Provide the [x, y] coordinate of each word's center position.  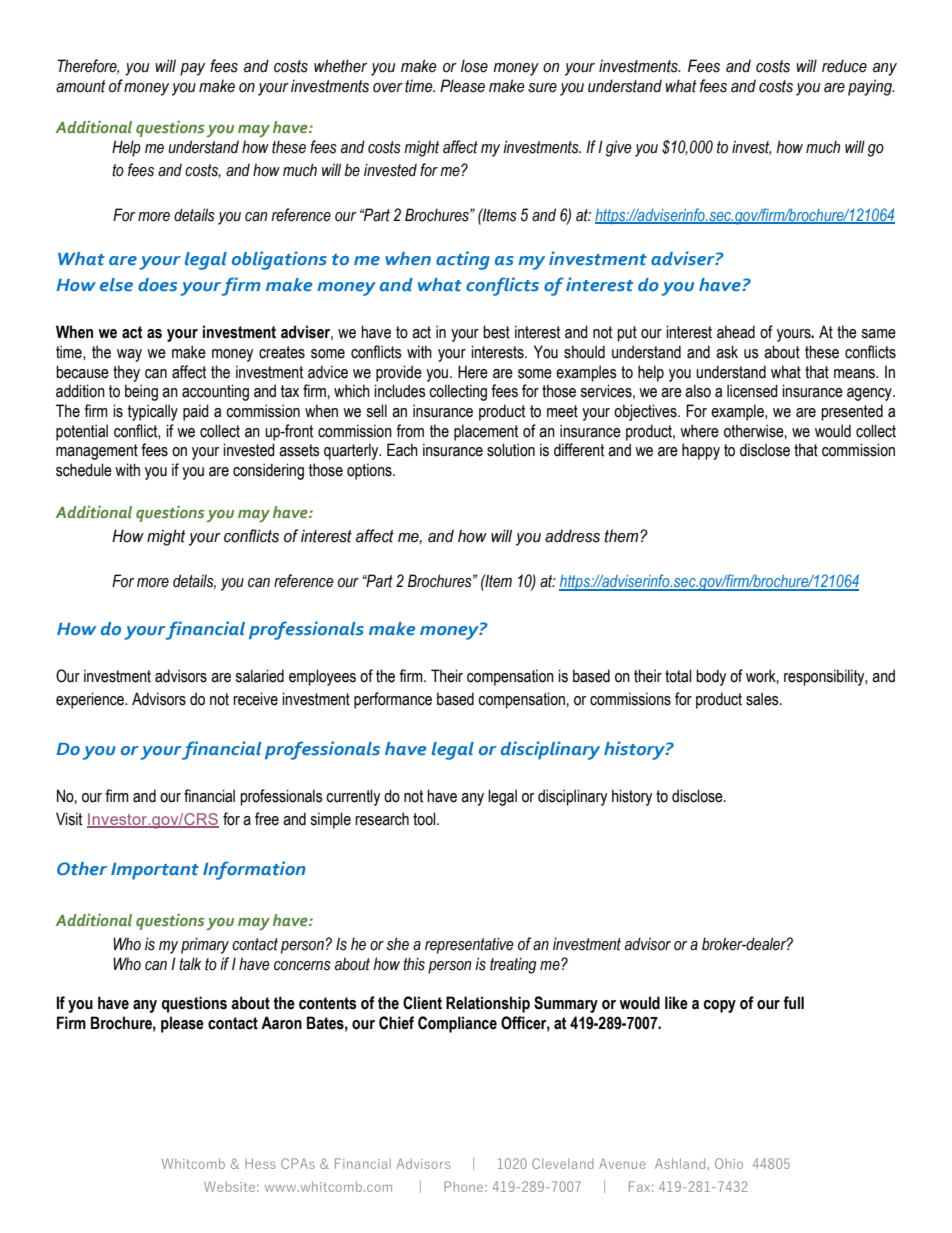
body [711, 677]
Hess [260, 1163]
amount [81, 86]
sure [542, 88]
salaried [259, 676]
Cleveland [563, 1163]
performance [393, 700]
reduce [844, 66]
